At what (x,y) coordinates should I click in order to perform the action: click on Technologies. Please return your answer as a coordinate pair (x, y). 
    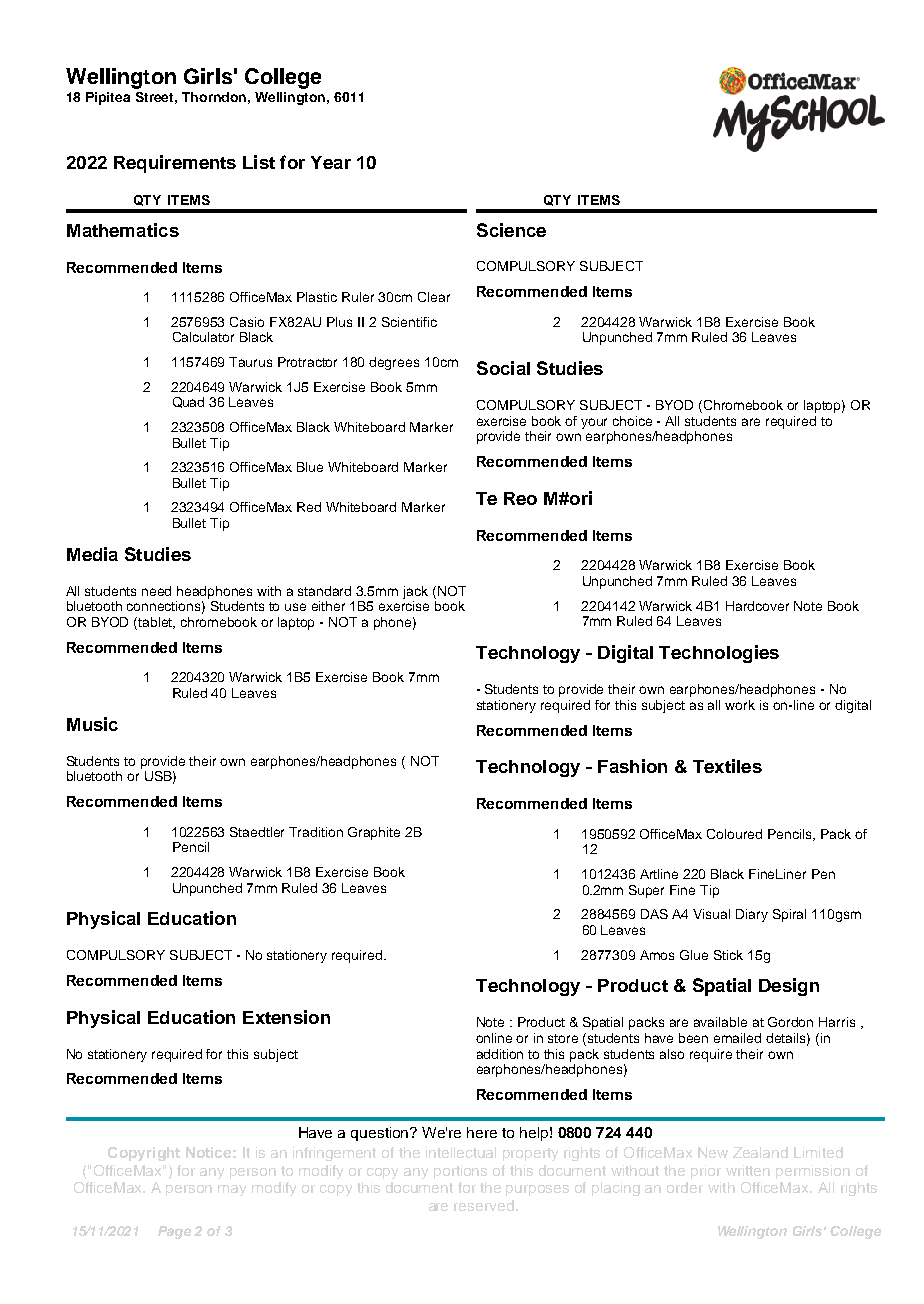
    Looking at the image, I should click on (719, 654).
